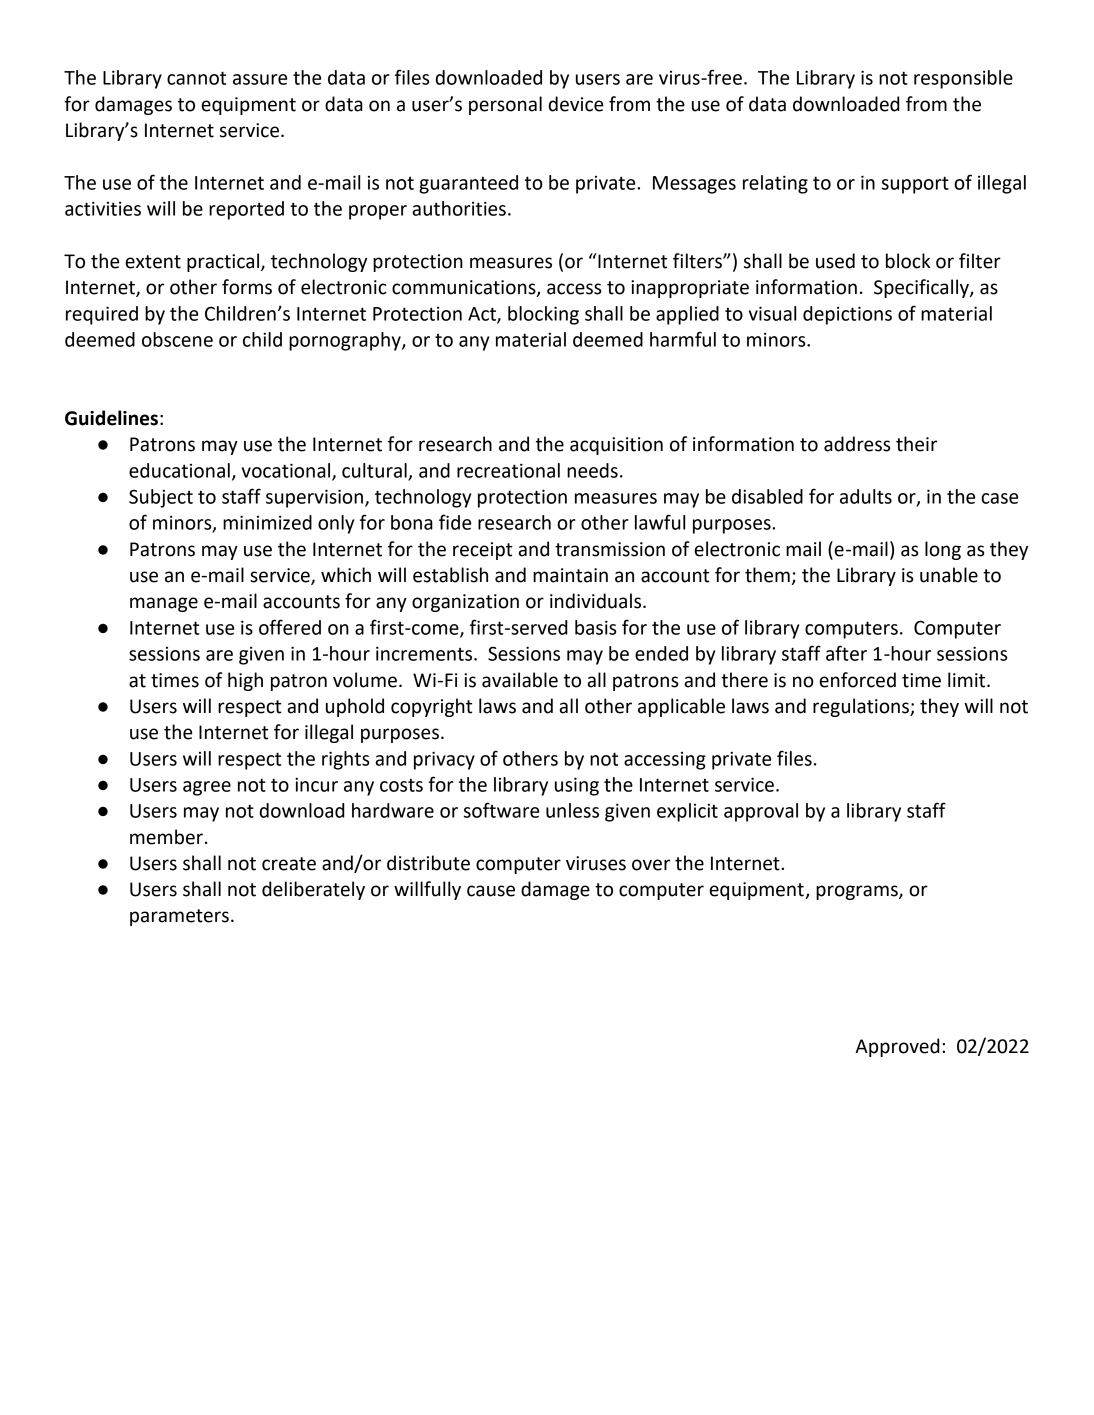 This page has width=1094, height=1415. What do you see at coordinates (196, 78) in the page?
I see `cannot` at bounding box center [196, 78].
